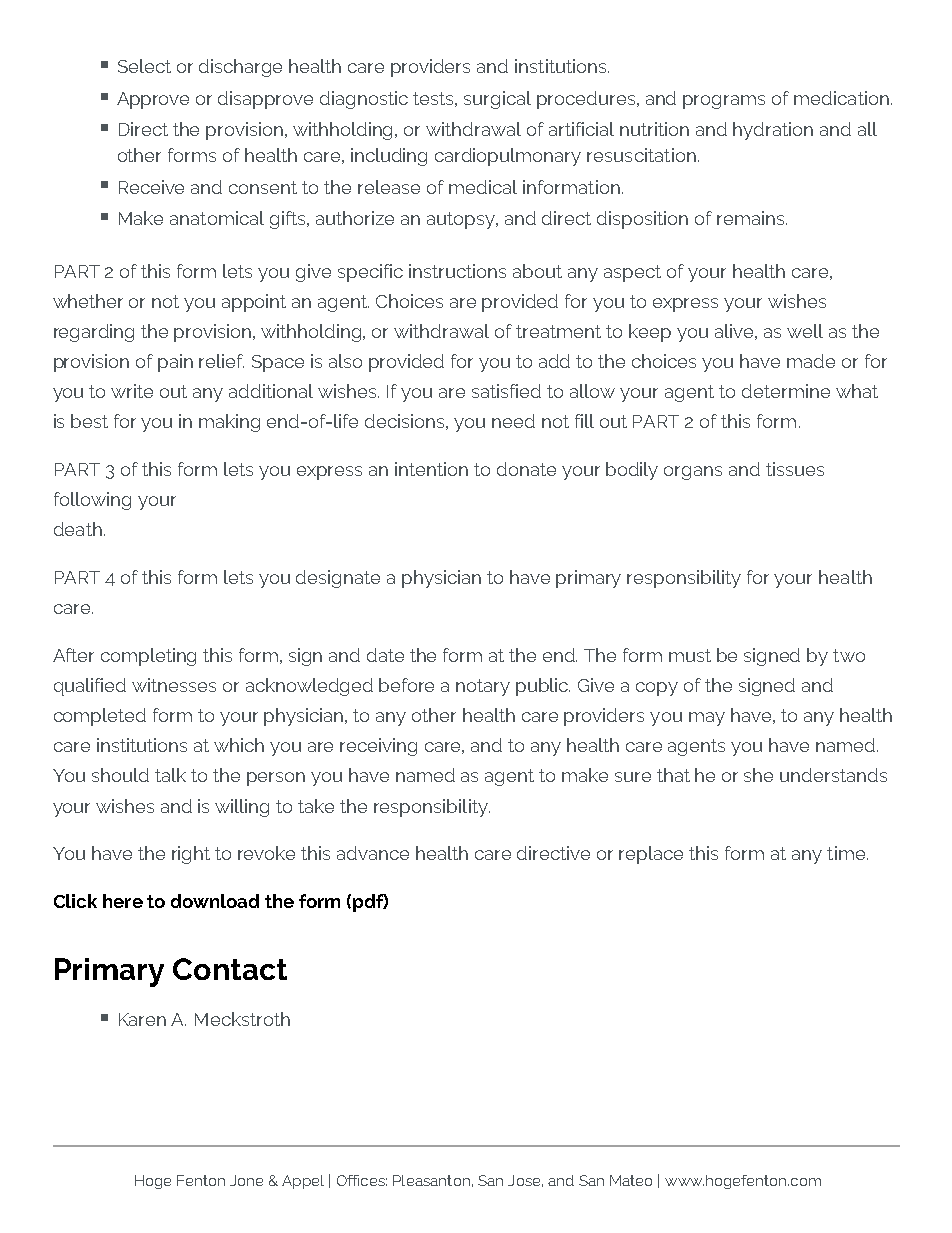 Image resolution: width=952 pixels, height=1233 pixels. I want to click on programs, so click(724, 102).
